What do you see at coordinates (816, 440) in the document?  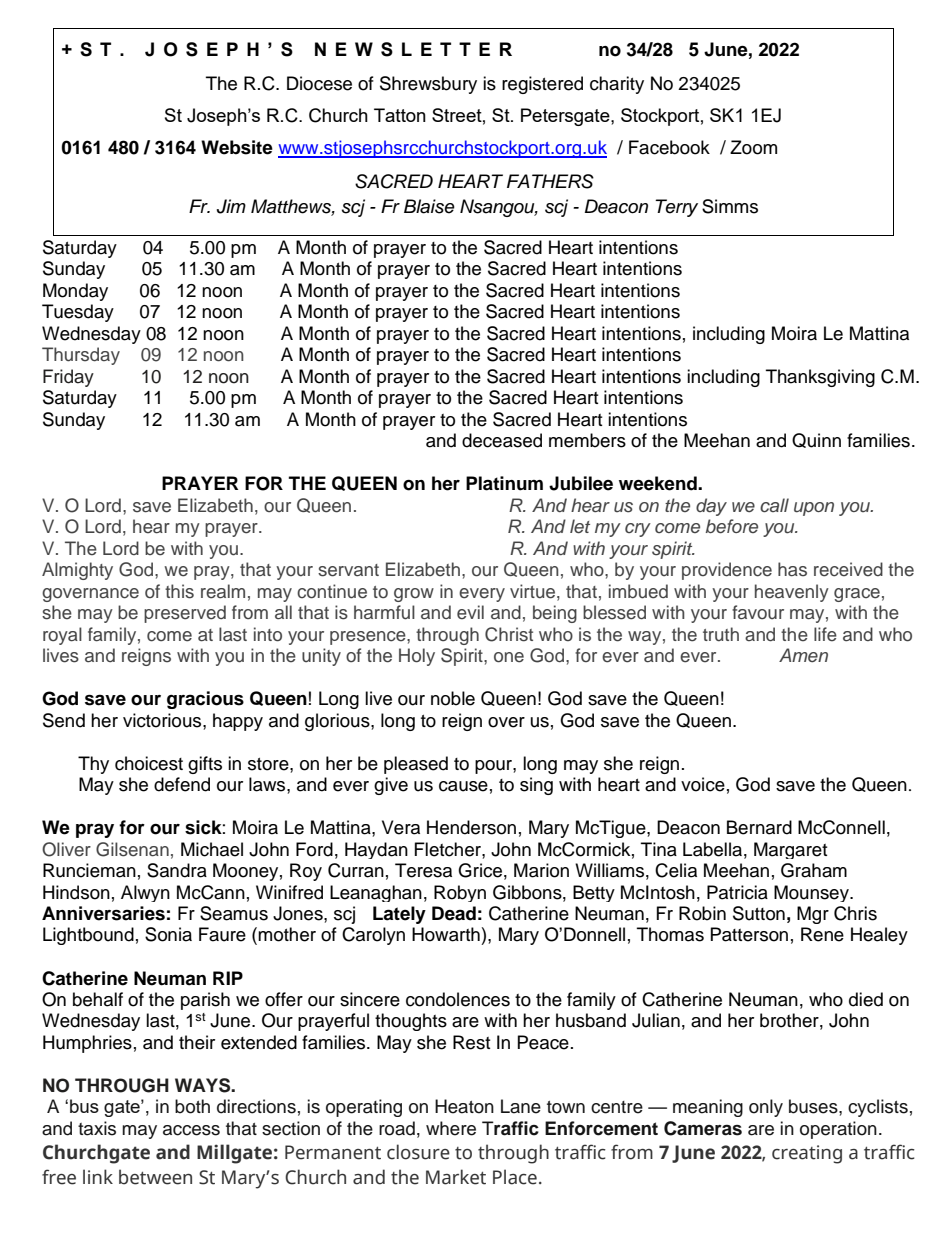 I see `Quinn` at bounding box center [816, 440].
